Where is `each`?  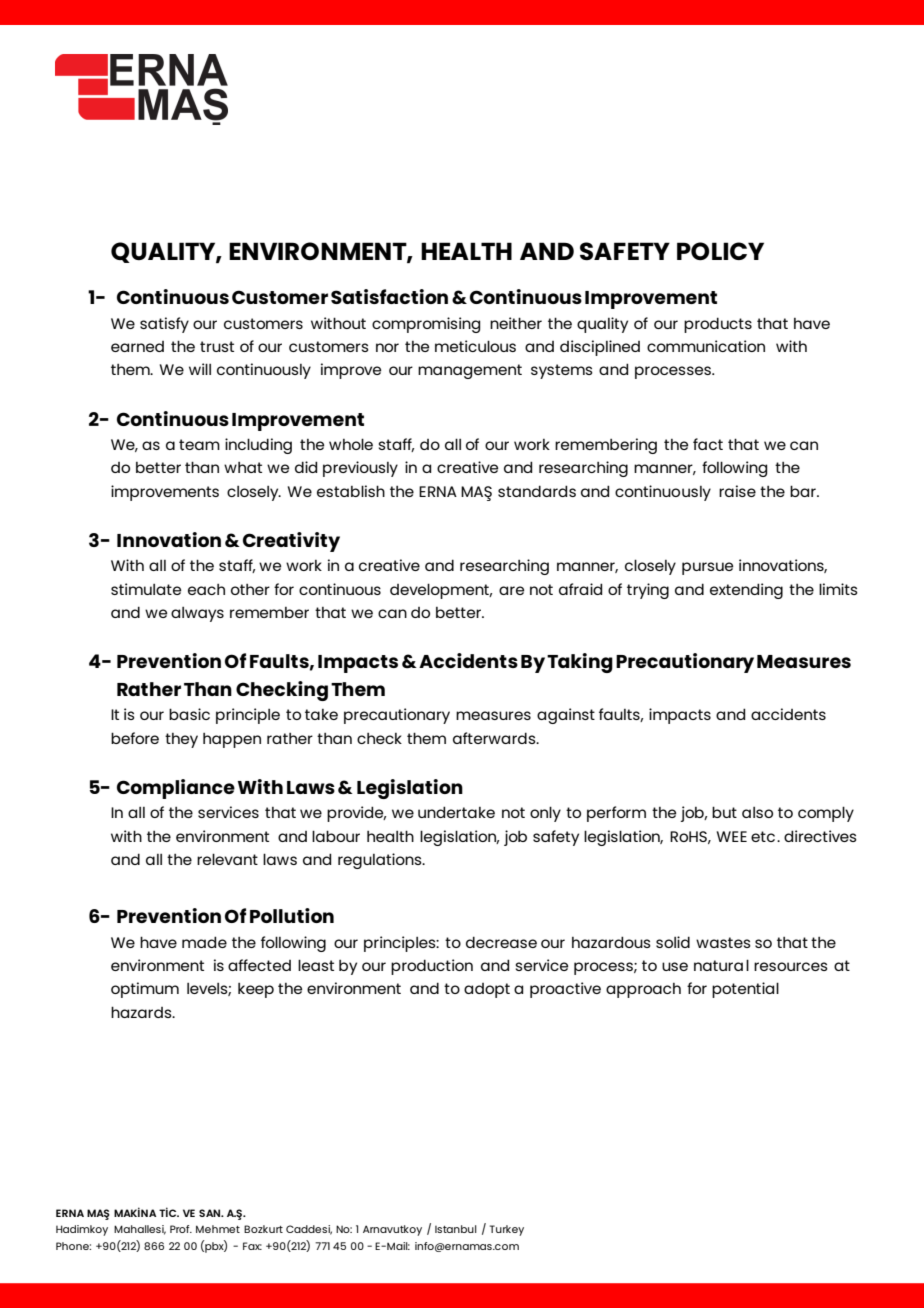
each is located at coordinates (206, 589).
